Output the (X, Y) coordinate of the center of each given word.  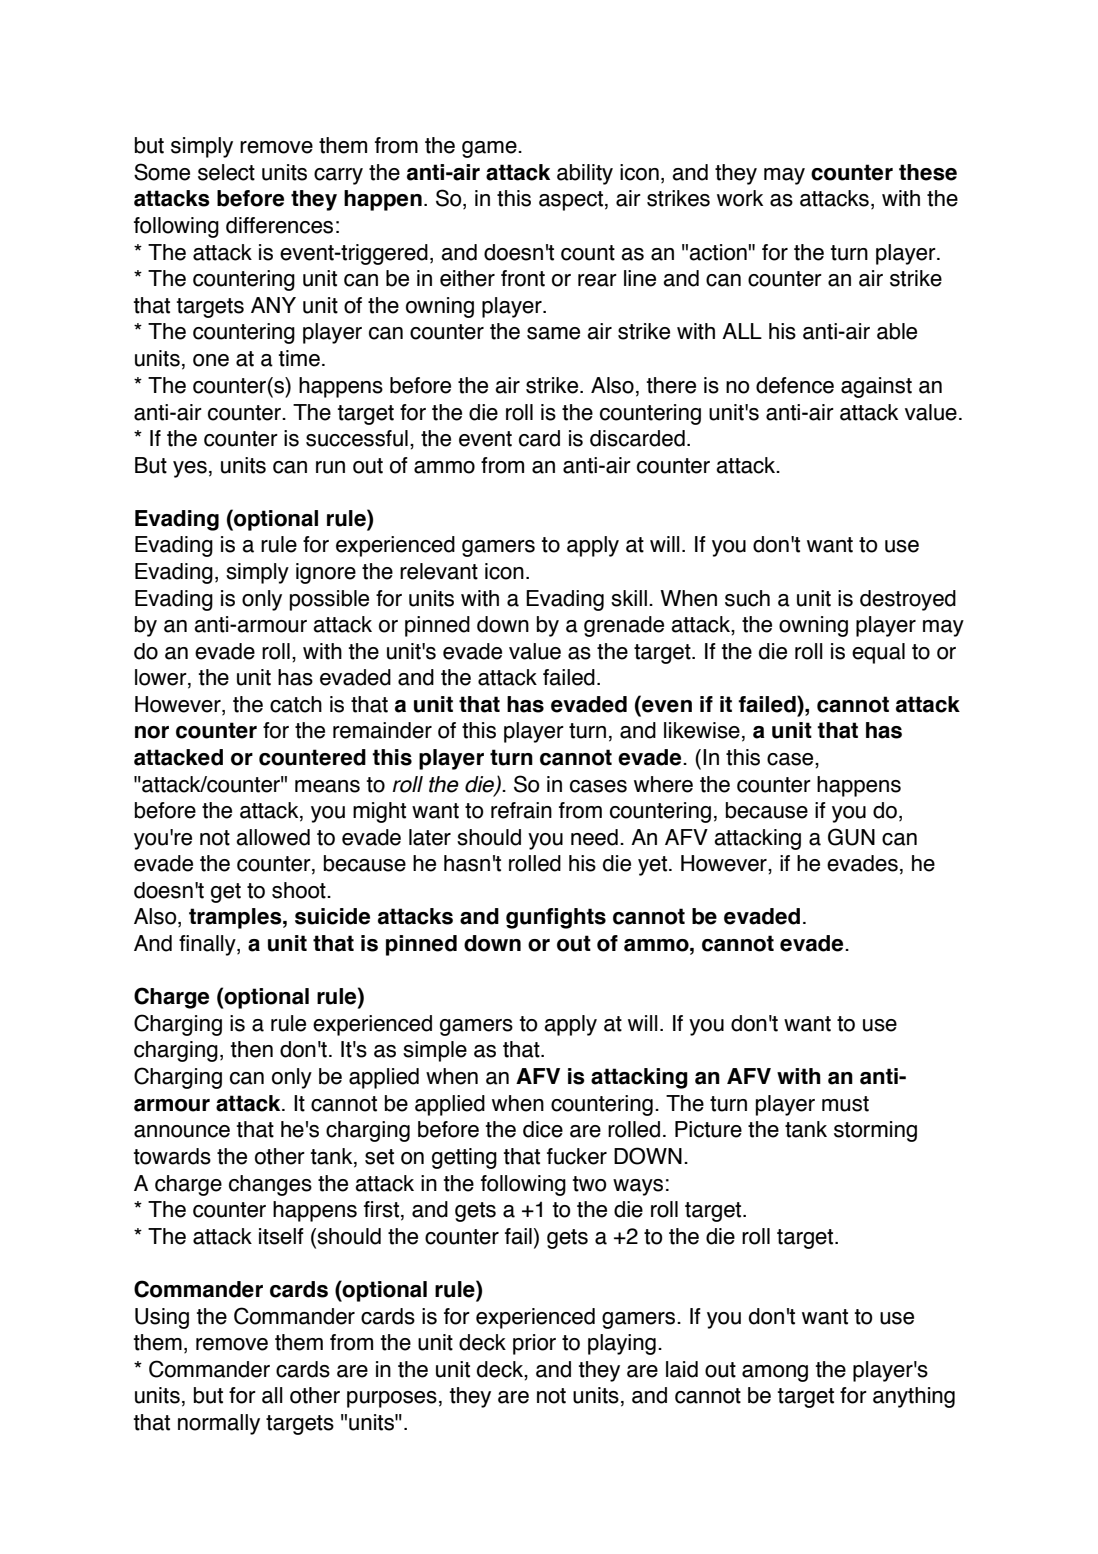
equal (878, 653)
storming (875, 1131)
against (876, 387)
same (553, 333)
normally (219, 1424)
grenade (624, 626)
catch (296, 704)
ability (585, 174)
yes (190, 469)
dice (543, 1129)
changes (270, 1185)
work (740, 198)
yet (654, 866)
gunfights (556, 918)
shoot (300, 890)
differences (279, 225)
